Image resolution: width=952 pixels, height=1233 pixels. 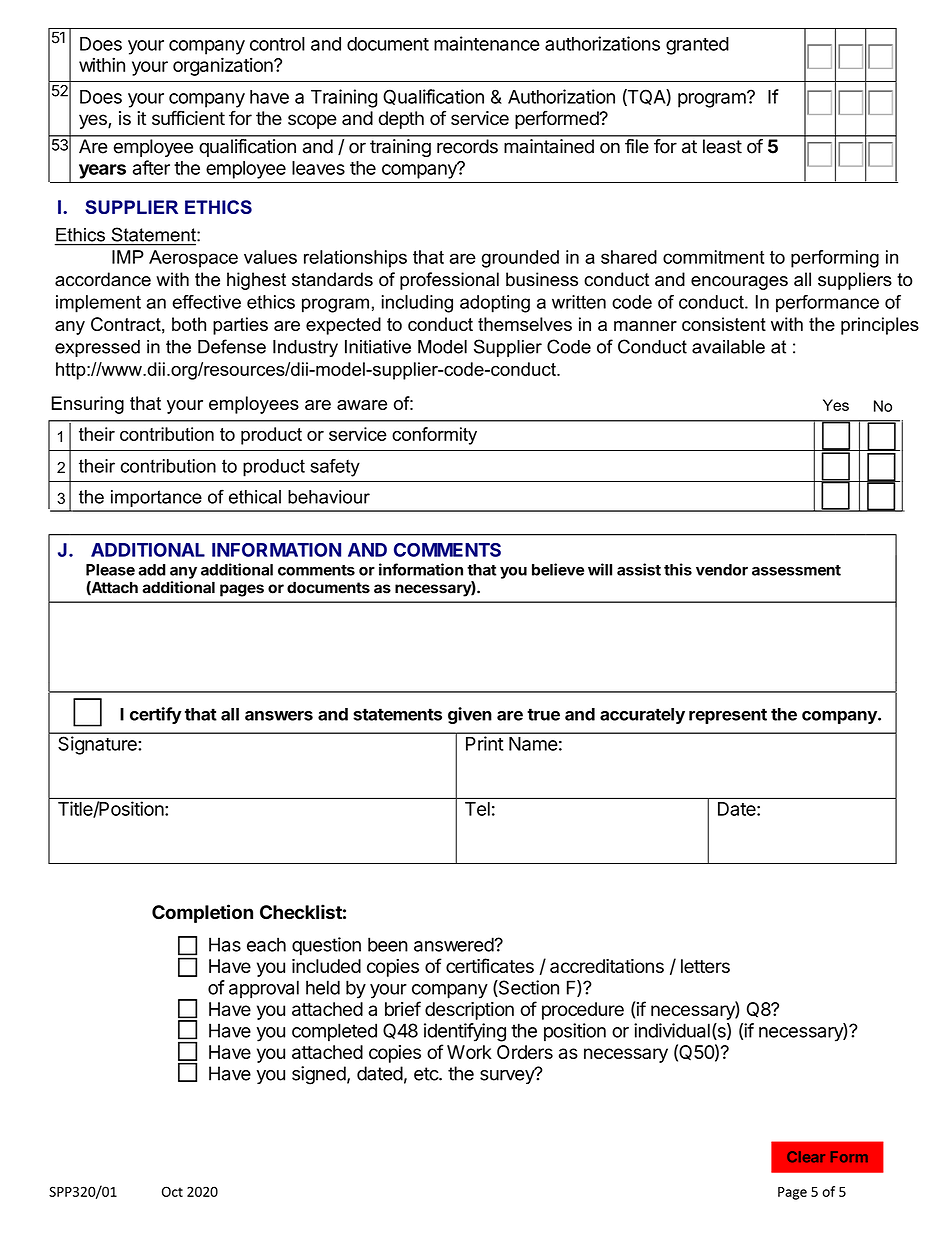 I want to click on survey, so click(x=508, y=1076).
